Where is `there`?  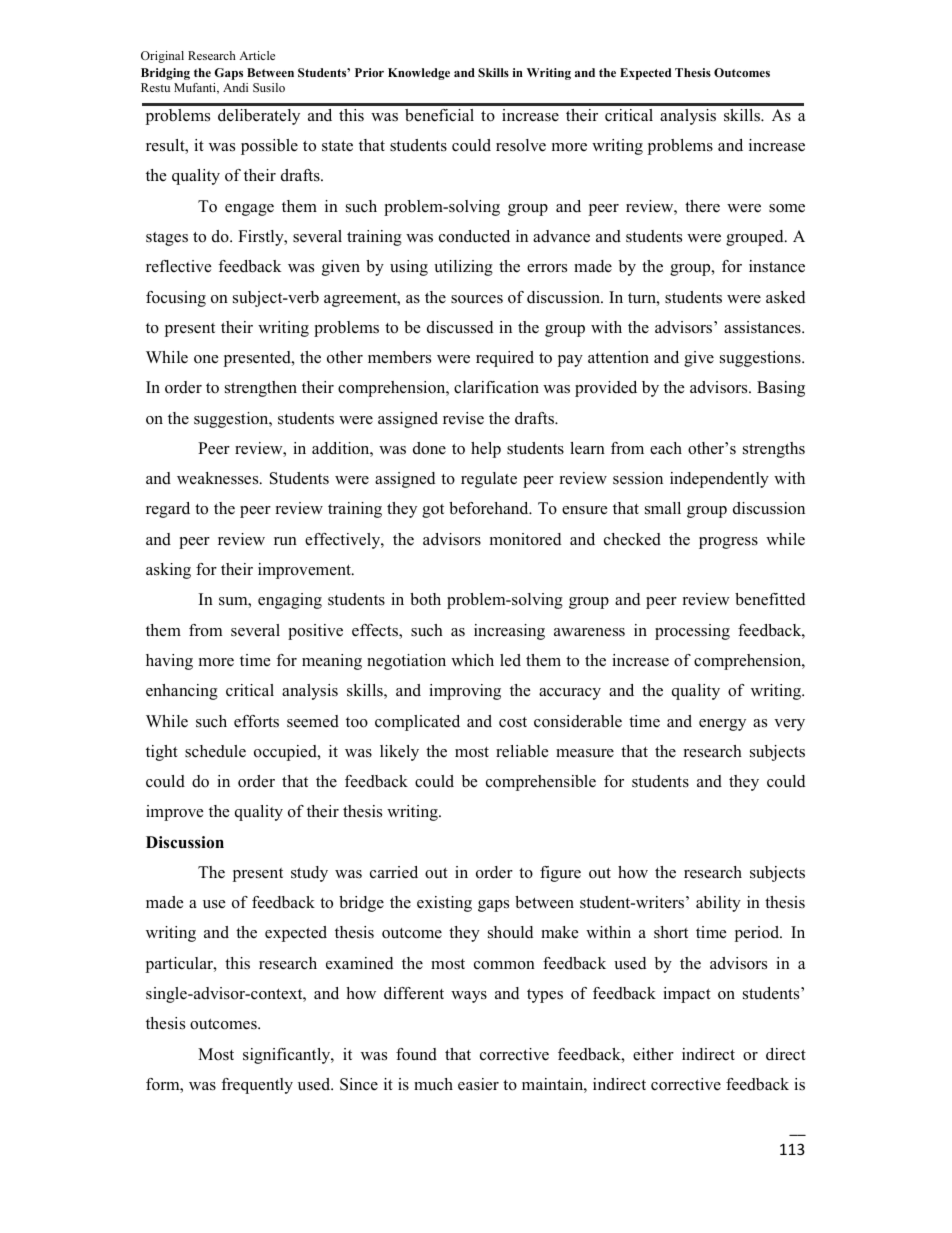 there is located at coordinates (702, 206).
